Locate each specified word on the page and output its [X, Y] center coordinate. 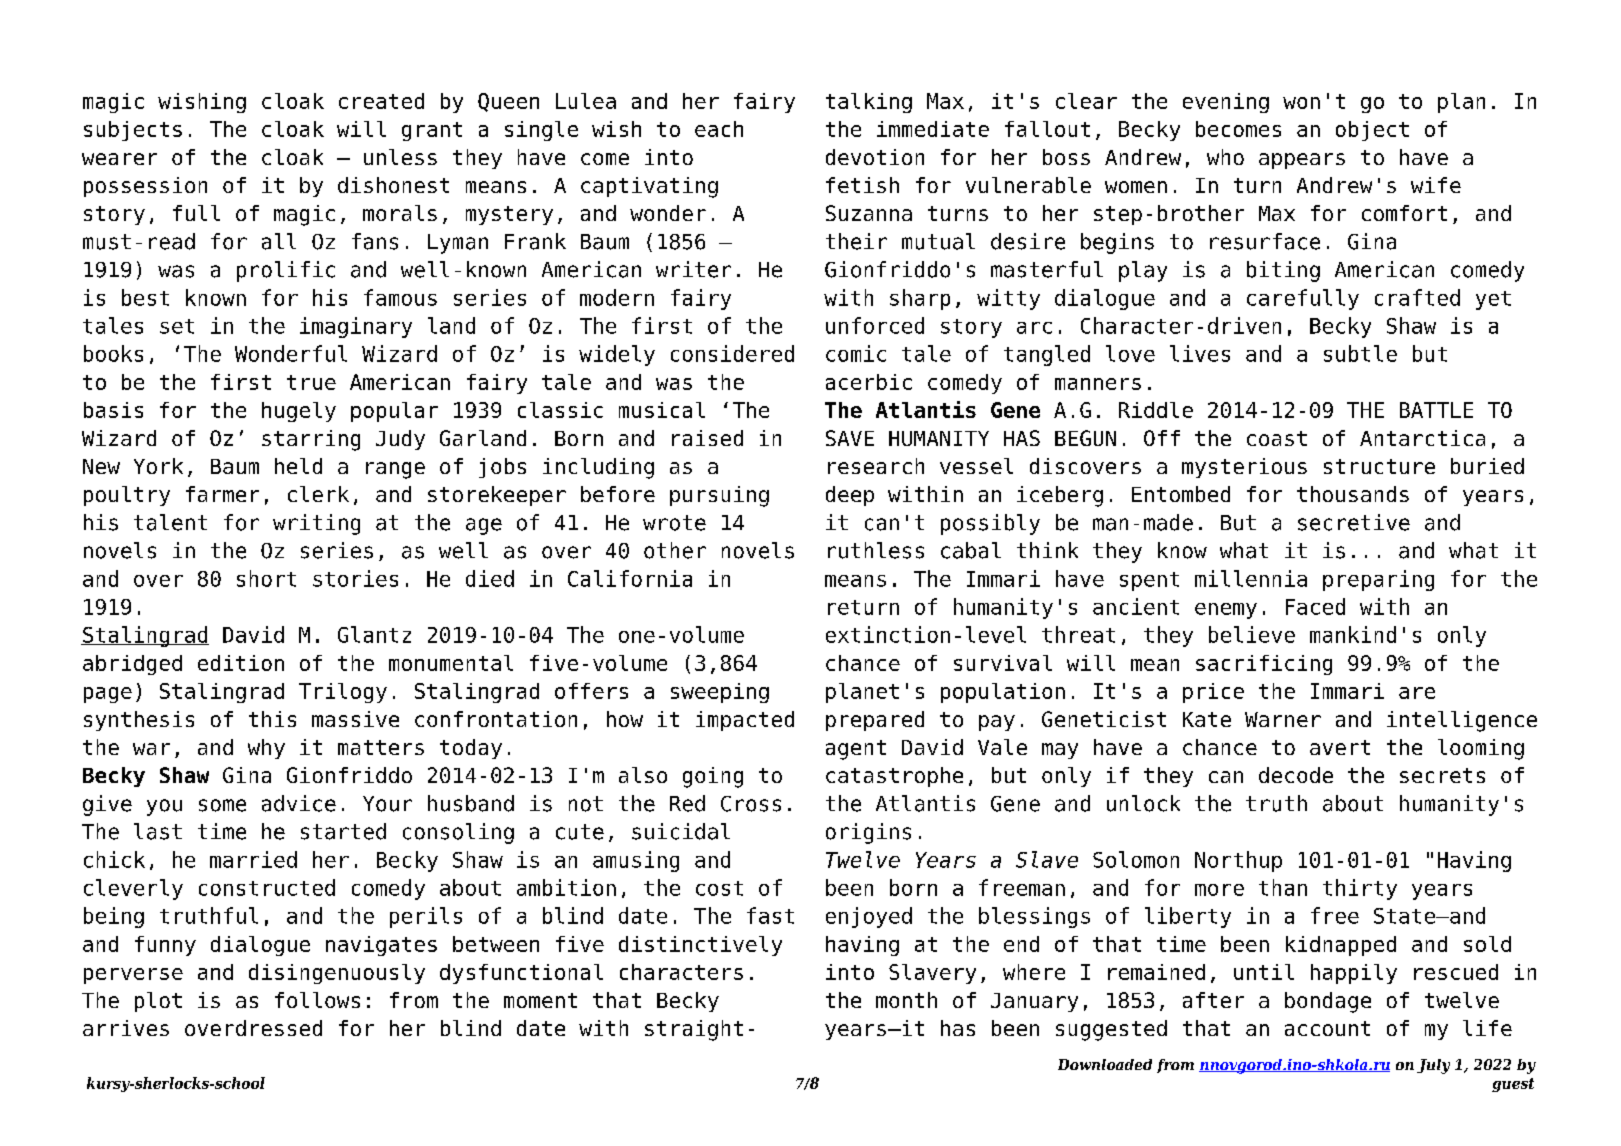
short [266, 578]
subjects [133, 131]
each [719, 129]
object [1372, 131]
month [906, 1000]
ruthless [876, 550]
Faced [1315, 606]
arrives [126, 1028]
